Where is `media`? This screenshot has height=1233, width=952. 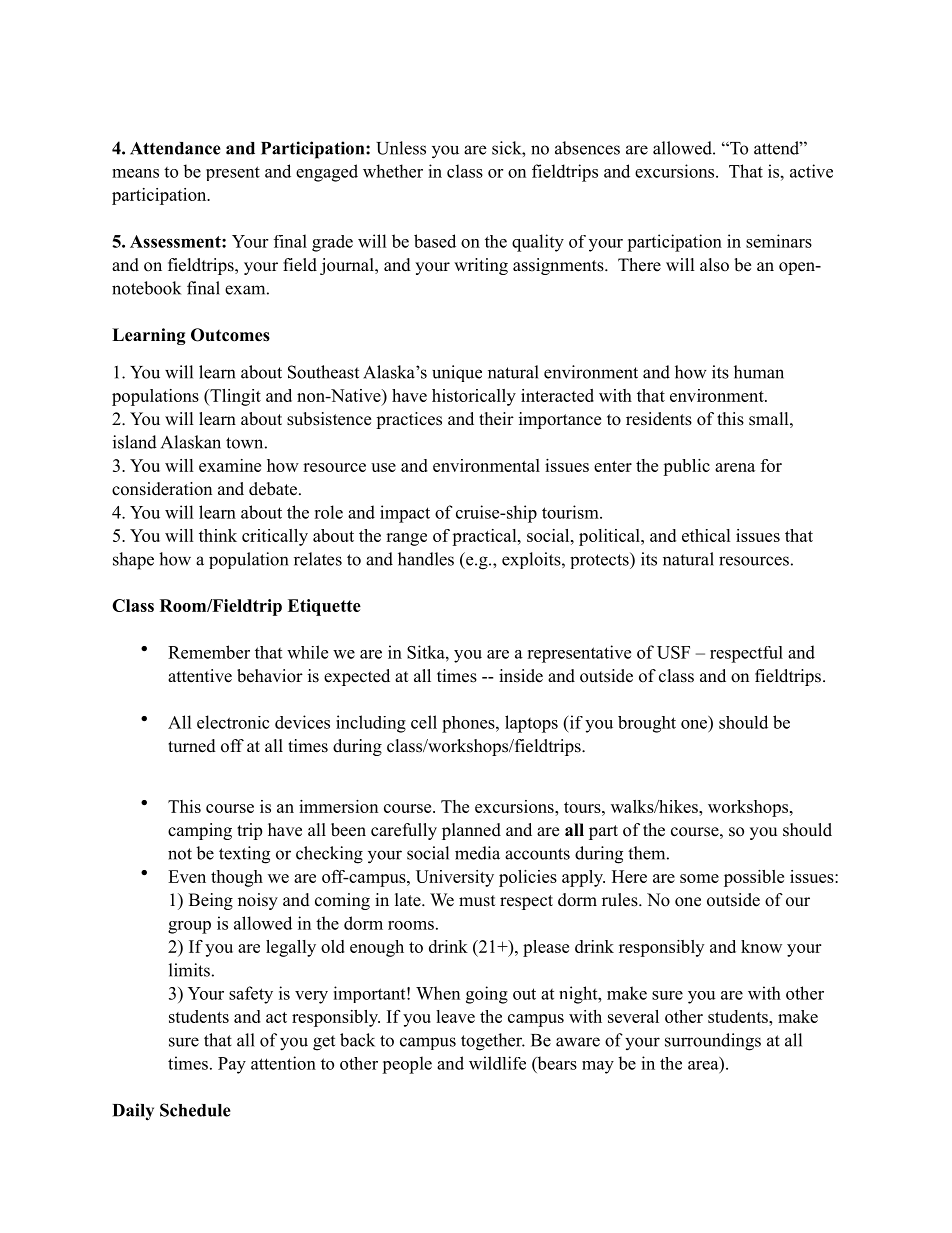
media is located at coordinates (477, 853).
